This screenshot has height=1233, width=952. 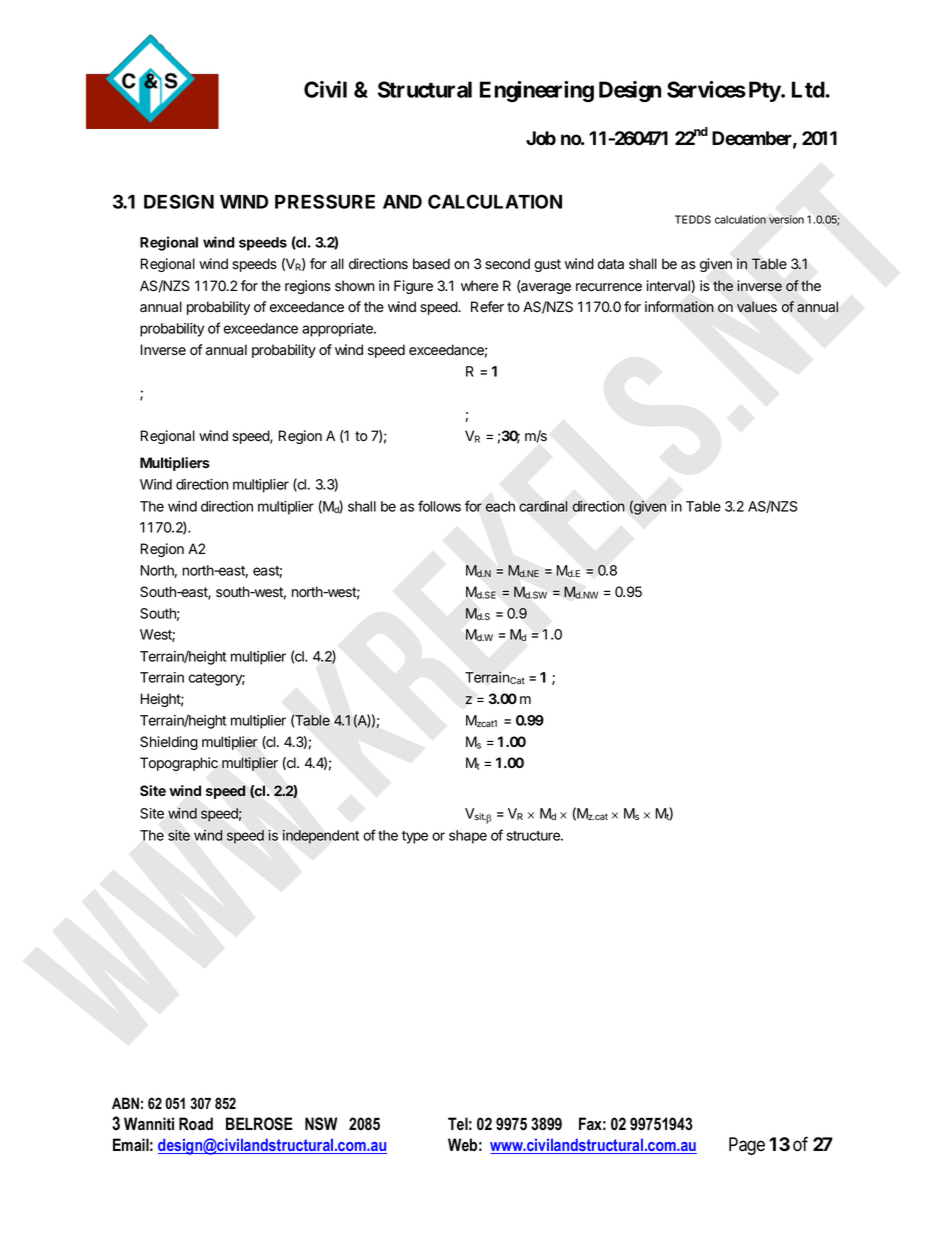 What do you see at coordinates (765, 91) in the screenshot?
I see `Pty` at bounding box center [765, 91].
